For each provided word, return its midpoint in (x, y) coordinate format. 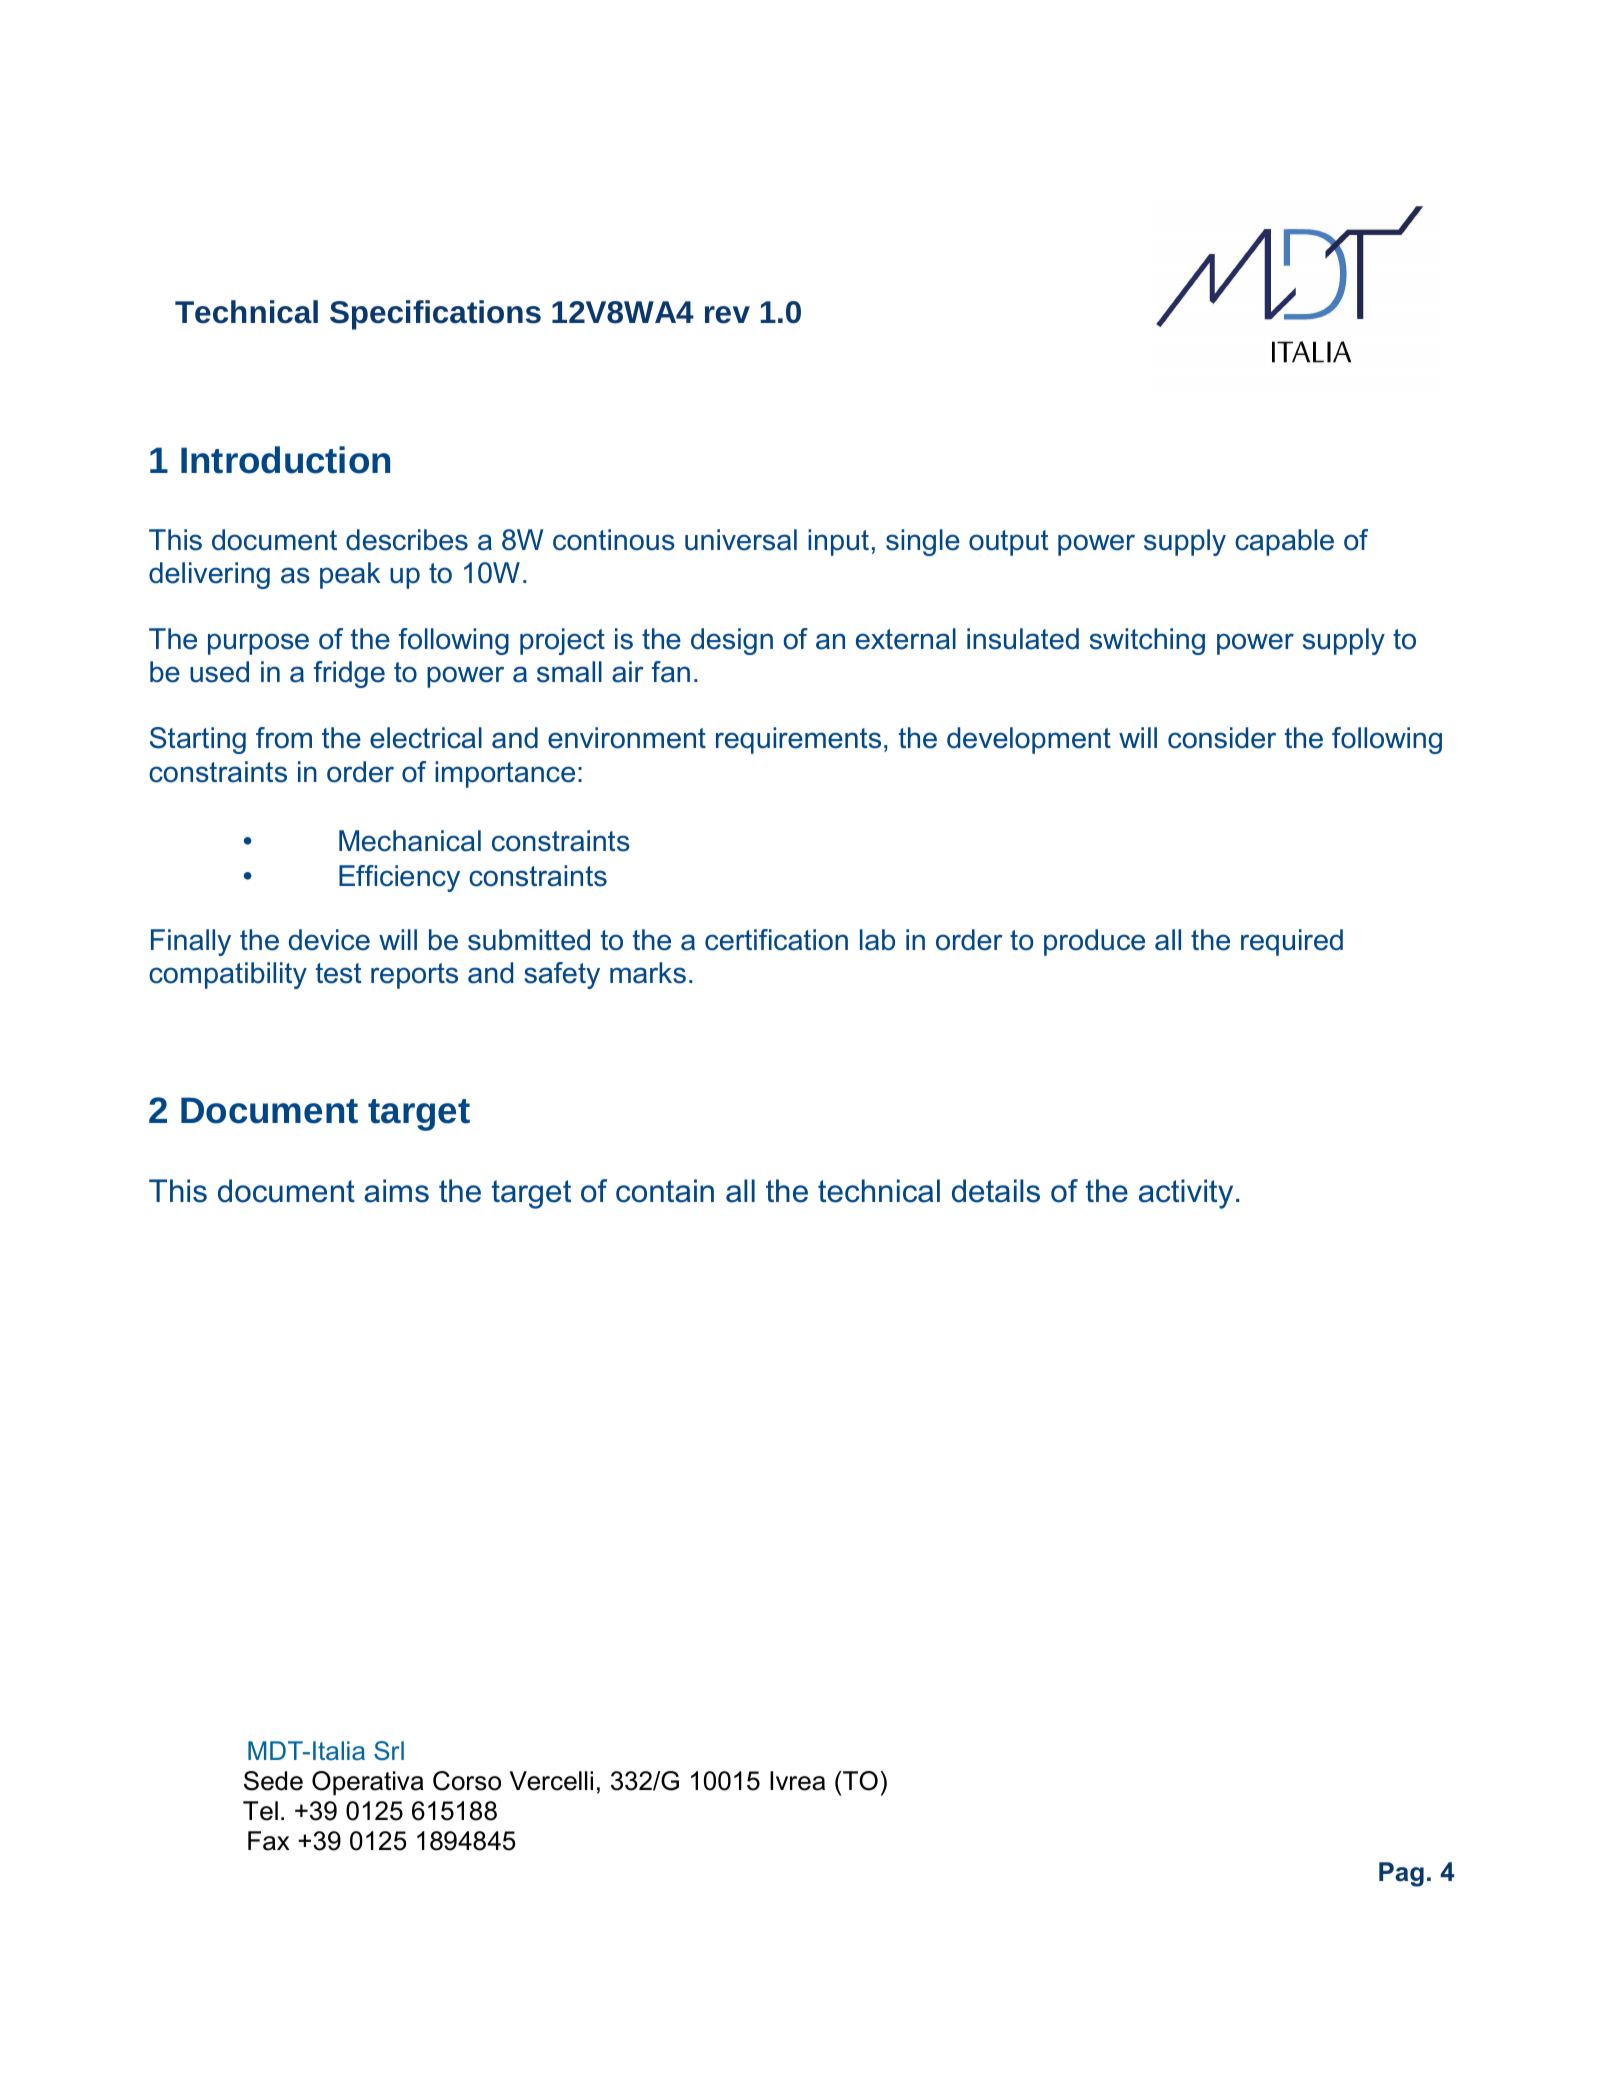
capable (1284, 542)
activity (1186, 1194)
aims (396, 1191)
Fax (269, 1841)
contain (665, 1191)
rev (727, 315)
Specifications (435, 315)
